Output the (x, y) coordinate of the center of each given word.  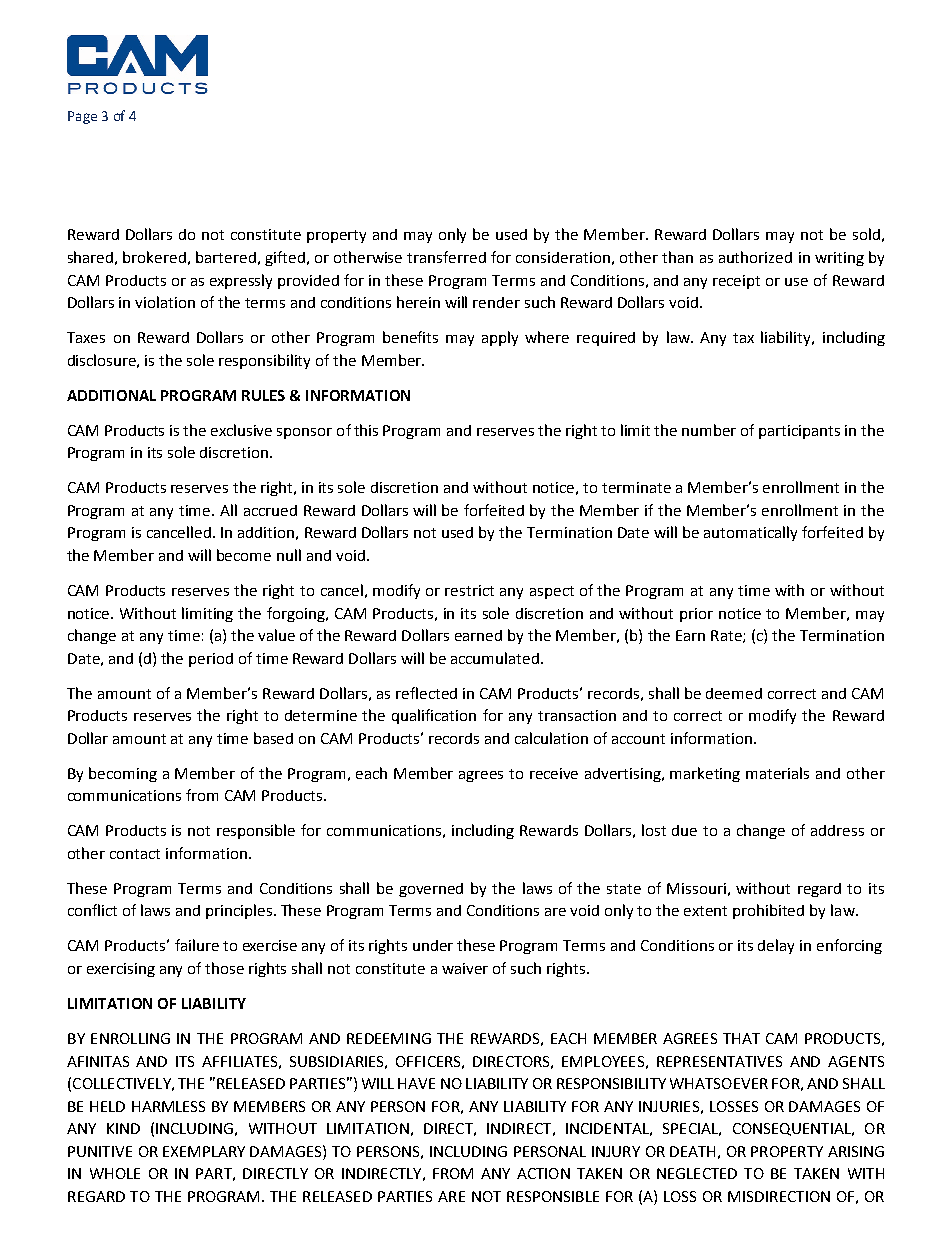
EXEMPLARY (204, 1151)
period (211, 660)
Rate (727, 636)
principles (239, 911)
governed (431, 890)
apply (500, 338)
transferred (446, 257)
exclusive (241, 430)
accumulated (495, 658)
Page (82, 117)
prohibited (768, 911)
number (709, 430)
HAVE (416, 1083)
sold (866, 234)
